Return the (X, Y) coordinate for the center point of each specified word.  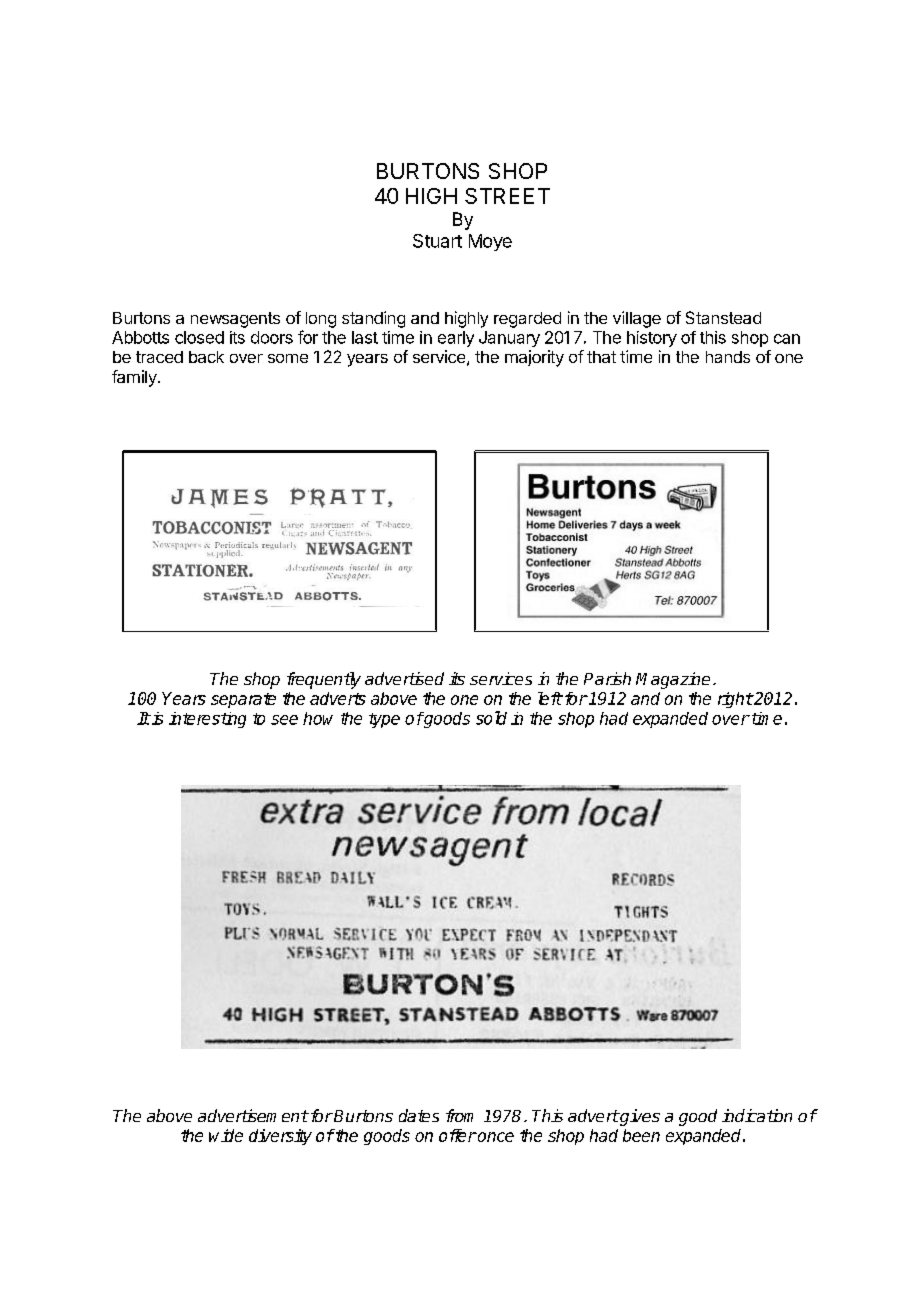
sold (491, 718)
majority (534, 358)
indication (757, 1115)
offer (458, 1135)
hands (728, 357)
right (735, 700)
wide (226, 1135)
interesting (207, 720)
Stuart (437, 241)
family (135, 378)
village (637, 319)
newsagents (235, 320)
